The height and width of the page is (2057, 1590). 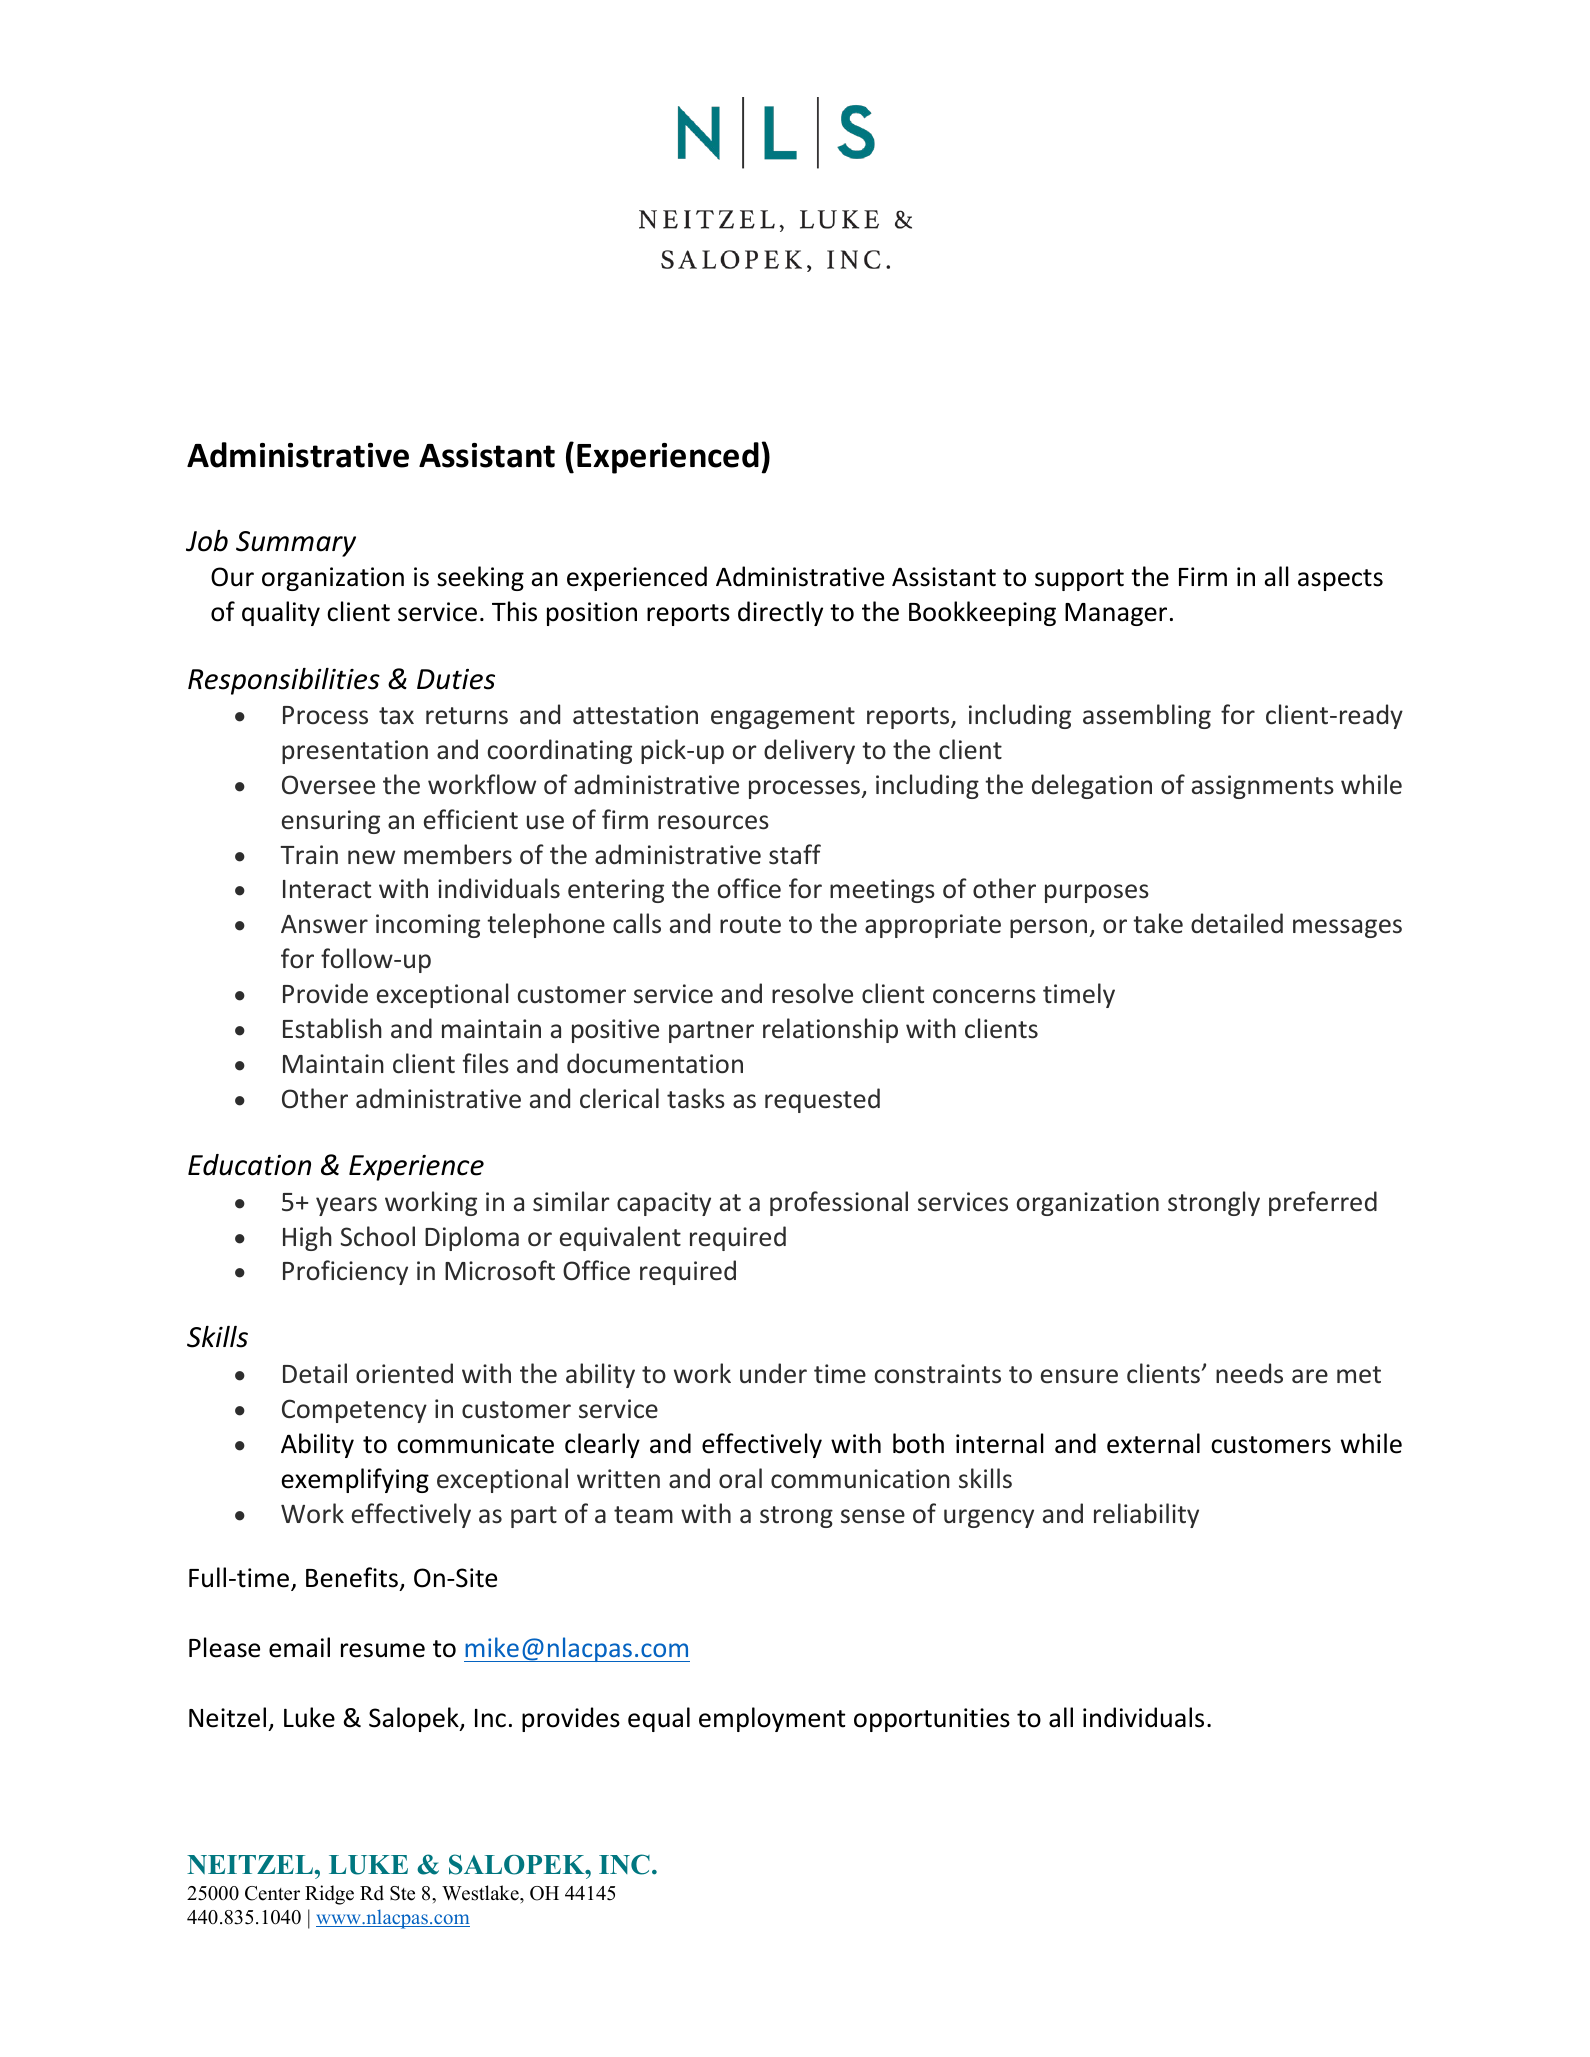 What do you see at coordinates (873, 1516) in the page?
I see `sense` at bounding box center [873, 1516].
